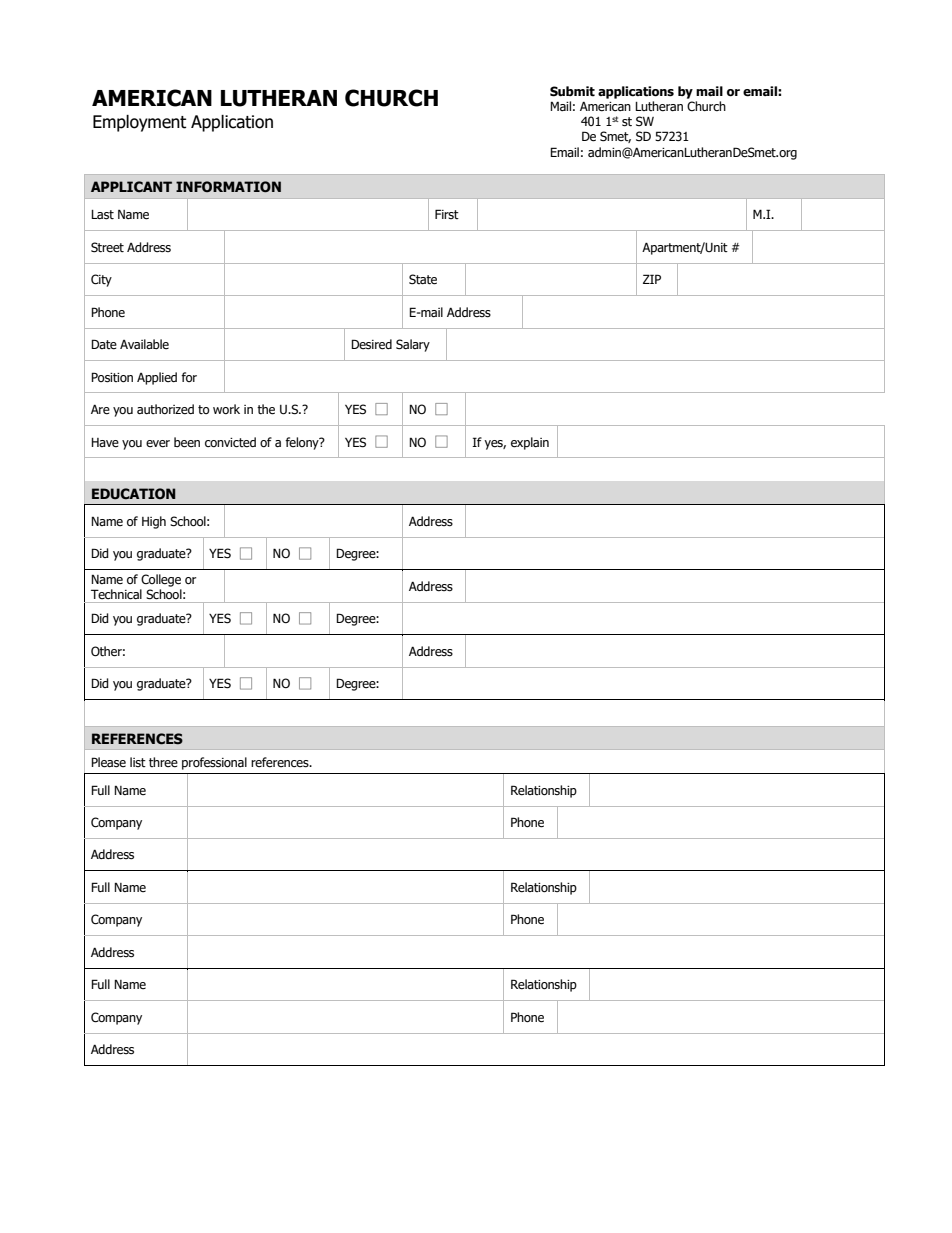 The image size is (952, 1233). Describe the element at coordinates (371, 344) in the screenshot. I see `Desired` at that location.
